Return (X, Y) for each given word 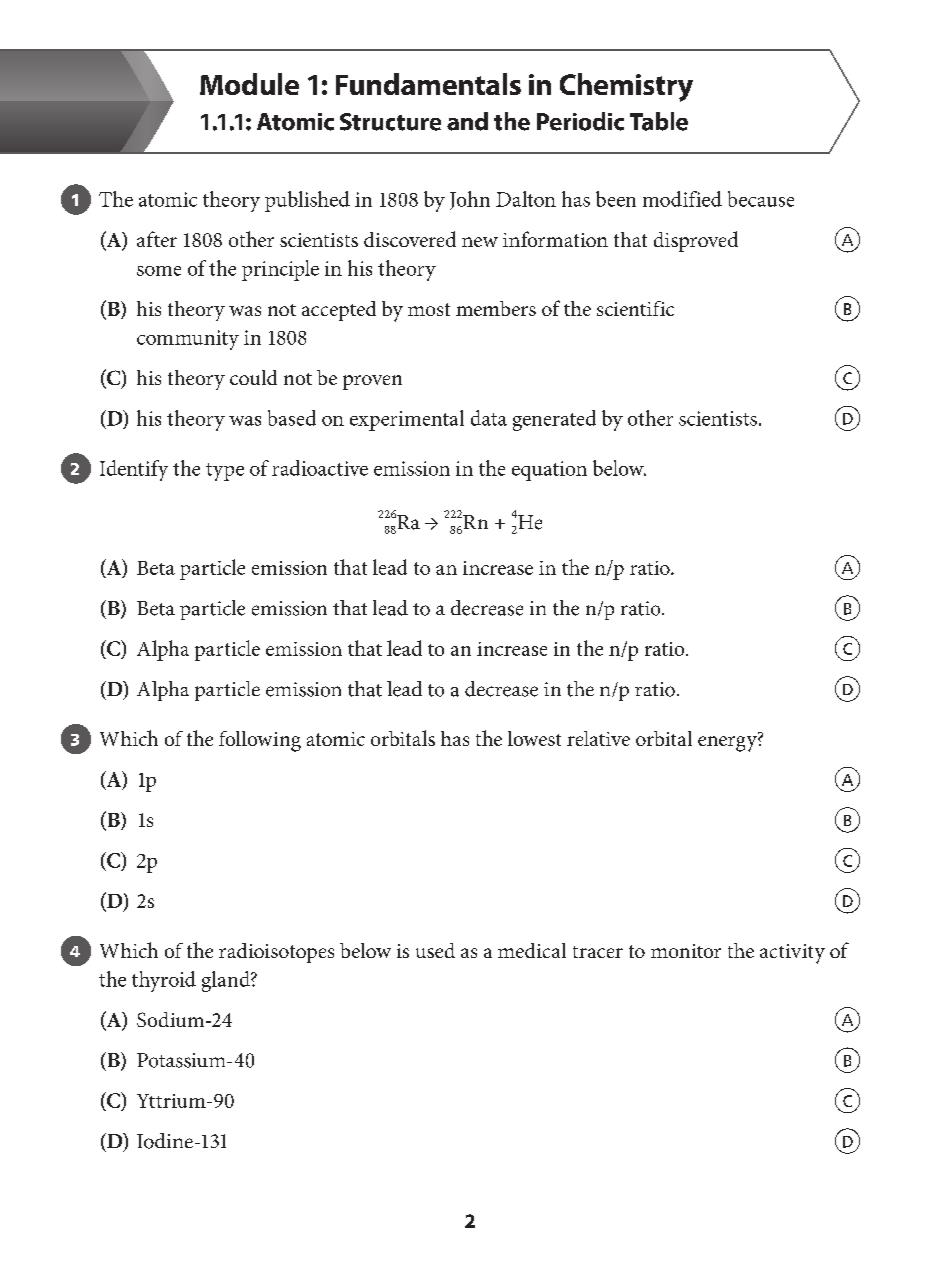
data (489, 418)
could (253, 377)
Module (249, 84)
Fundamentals (428, 84)
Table (659, 121)
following (260, 741)
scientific (635, 308)
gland (227, 981)
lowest (534, 738)
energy (728, 744)
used (435, 950)
